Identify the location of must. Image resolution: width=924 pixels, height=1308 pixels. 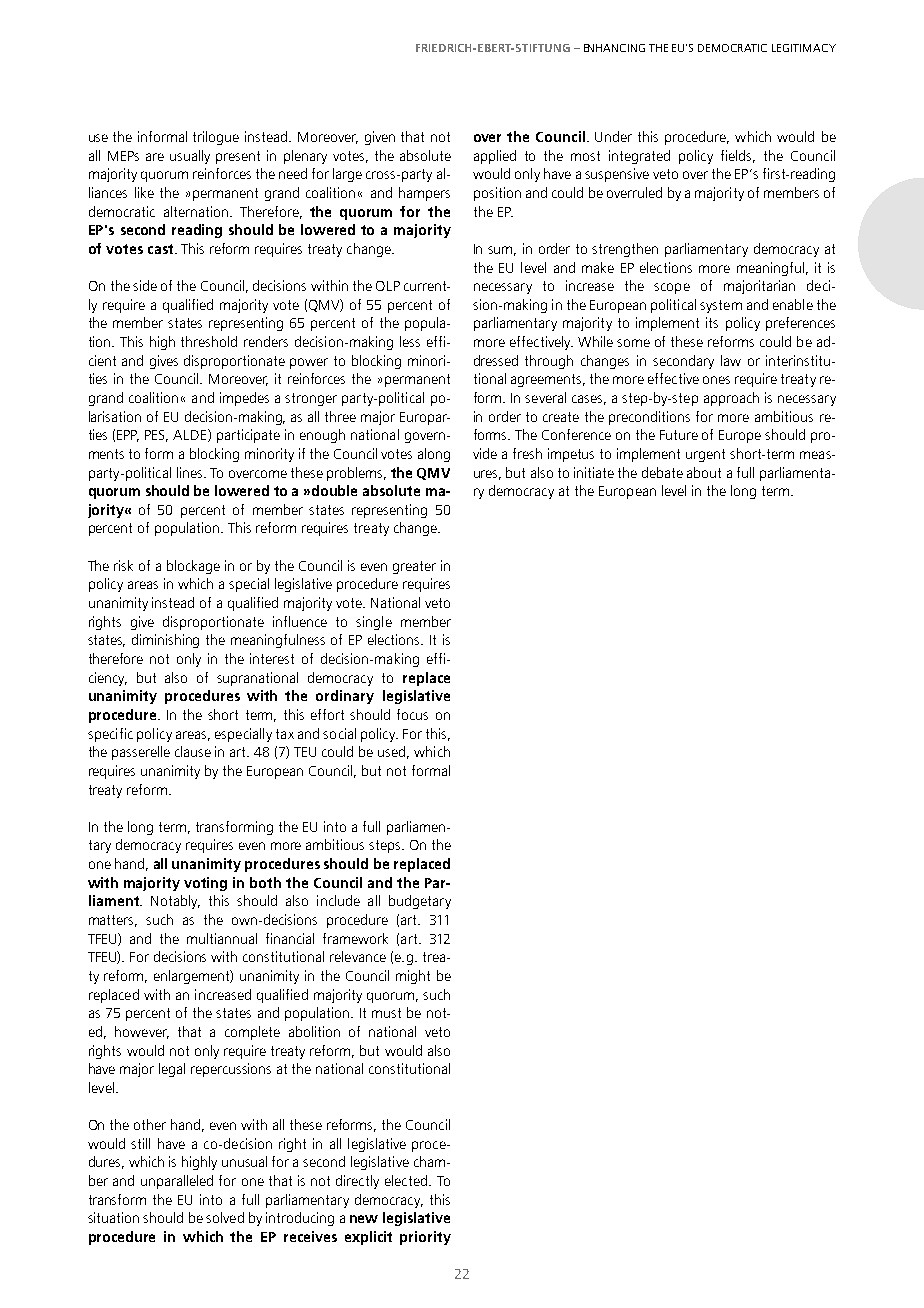
(386, 1013).
